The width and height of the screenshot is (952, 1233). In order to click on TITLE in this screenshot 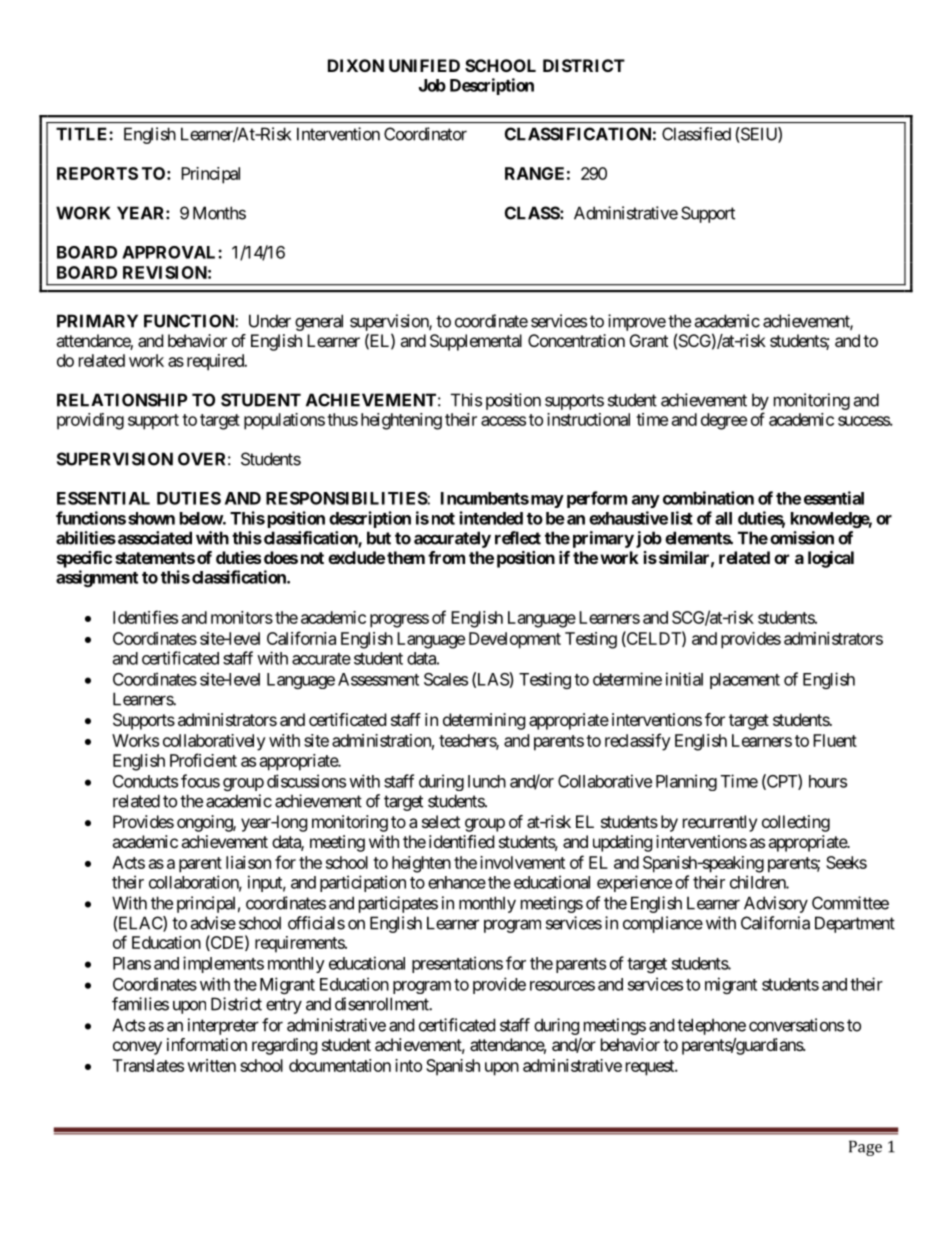, I will do `click(83, 134)`.
